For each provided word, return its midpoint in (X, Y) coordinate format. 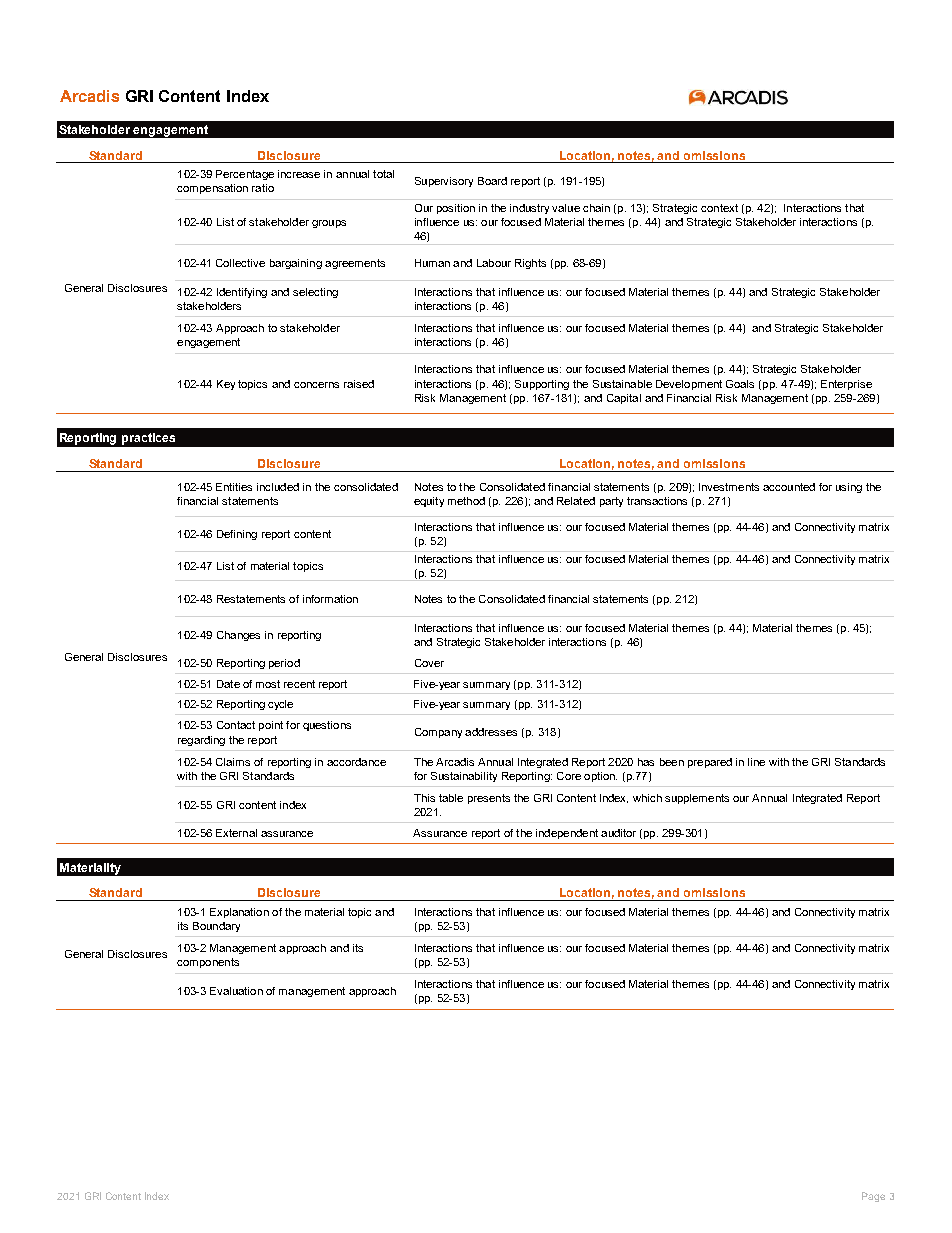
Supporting (542, 385)
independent (567, 834)
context (719, 208)
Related (576, 501)
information (330, 599)
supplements (697, 799)
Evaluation (236, 991)
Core (569, 776)
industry (529, 209)
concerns (316, 385)
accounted (789, 487)
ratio (263, 188)
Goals (740, 384)
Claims (233, 762)
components (208, 963)
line (756, 762)
